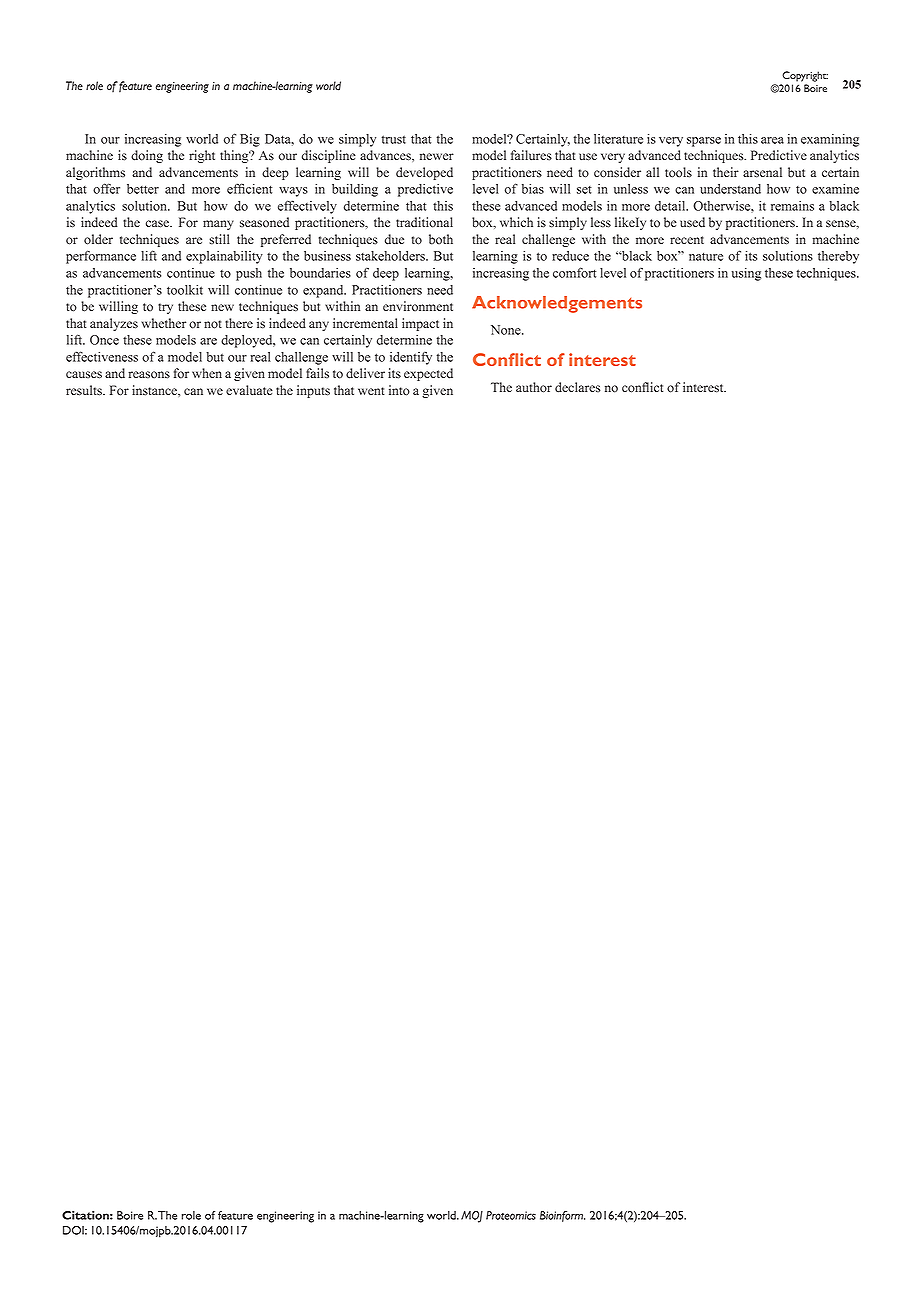 Image resolution: width=924 pixels, height=1308 pixels. What do you see at coordinates (399, 390) in the screenshot?
I see `into` at bounding box center [399, 390].
